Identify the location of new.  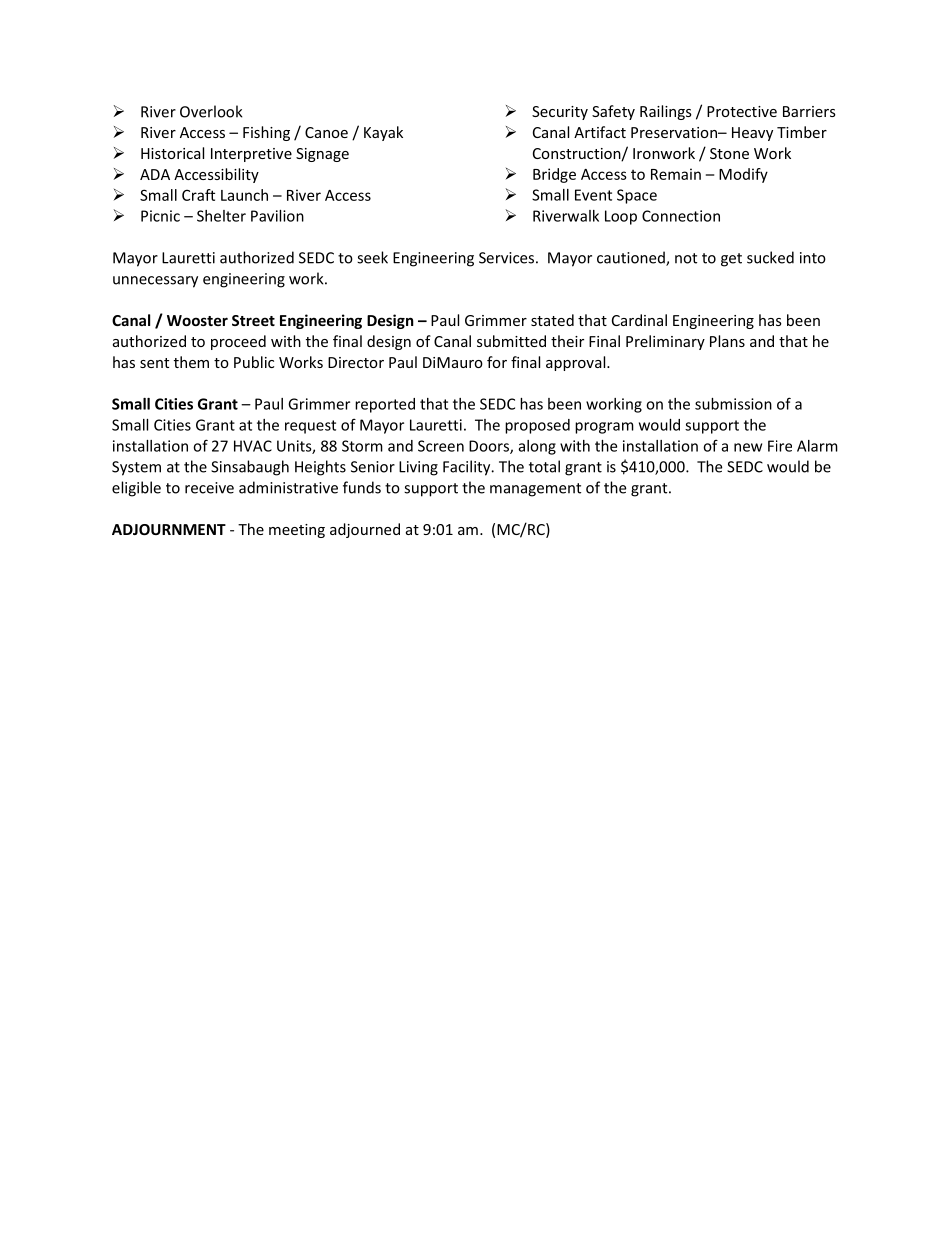
(748, 447).
